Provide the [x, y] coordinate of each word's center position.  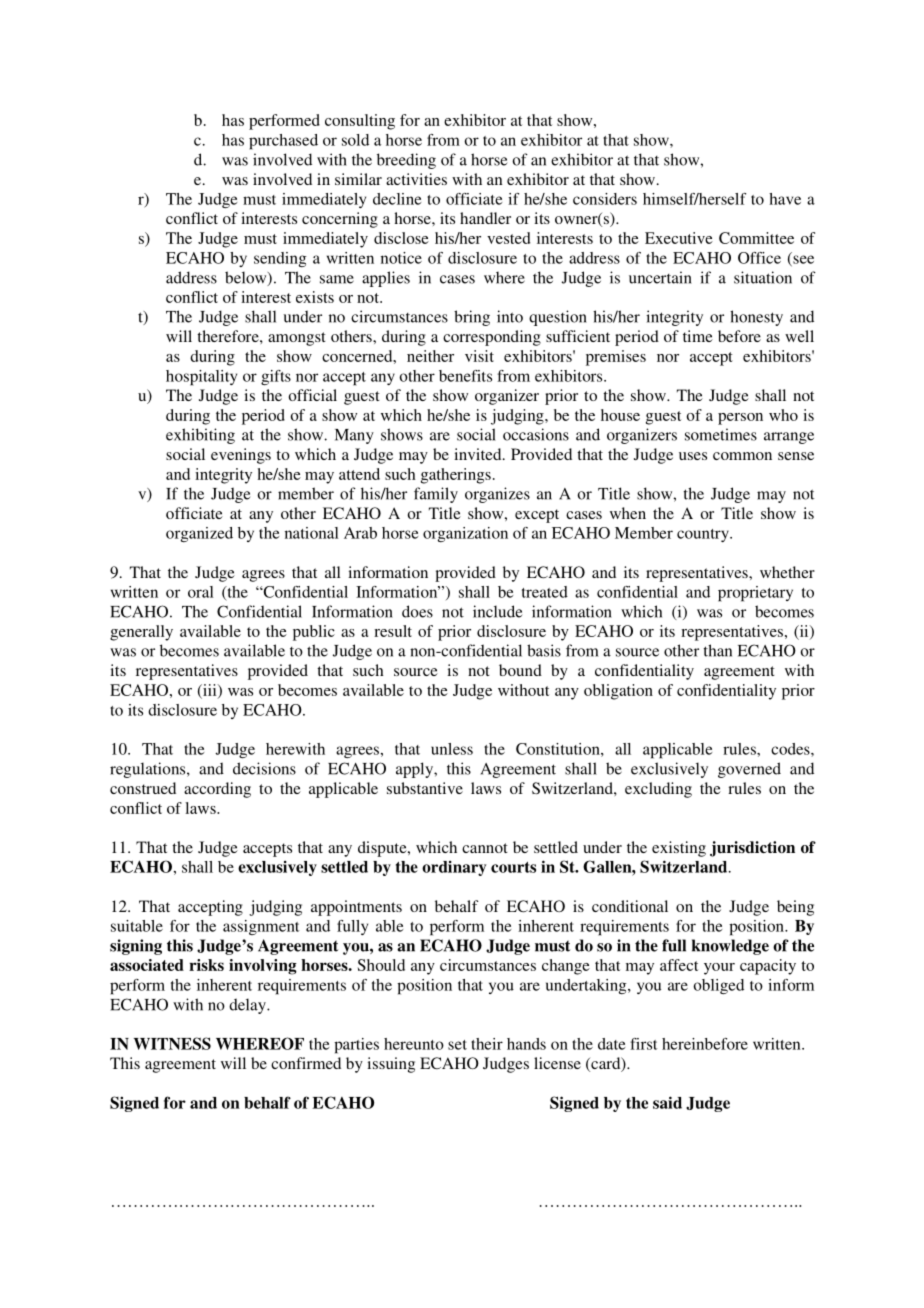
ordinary [454, 868]
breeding [406, 161]
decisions [264, 768]
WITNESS [172, 1043]
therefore [229, 336]
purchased [283, 142]
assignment [261, 927]
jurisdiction [752, 849]
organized [199, 534]
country [704, 535]
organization [465, 534]
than [718, 650]
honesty [756, 318]
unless [452, 749]
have [785, 199]
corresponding [492, 338]
